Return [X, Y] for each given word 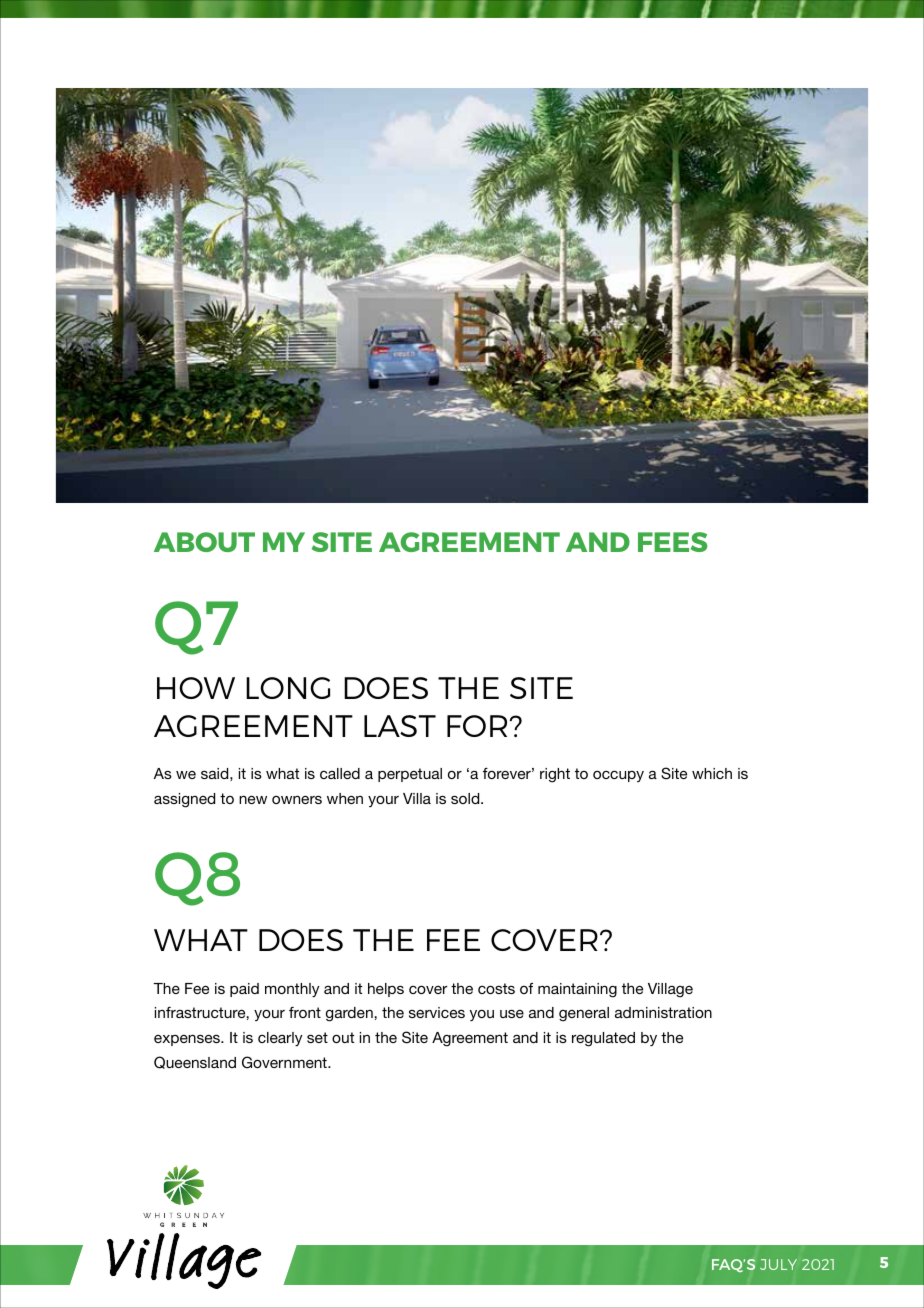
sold [466, 798]
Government [285, 1062]
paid [244, 990]
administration [663, 1012]
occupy [618, 776]
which [712, 773]
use [512, 1014]
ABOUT [204, 542]
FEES [672, 542]
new [253, 800]
